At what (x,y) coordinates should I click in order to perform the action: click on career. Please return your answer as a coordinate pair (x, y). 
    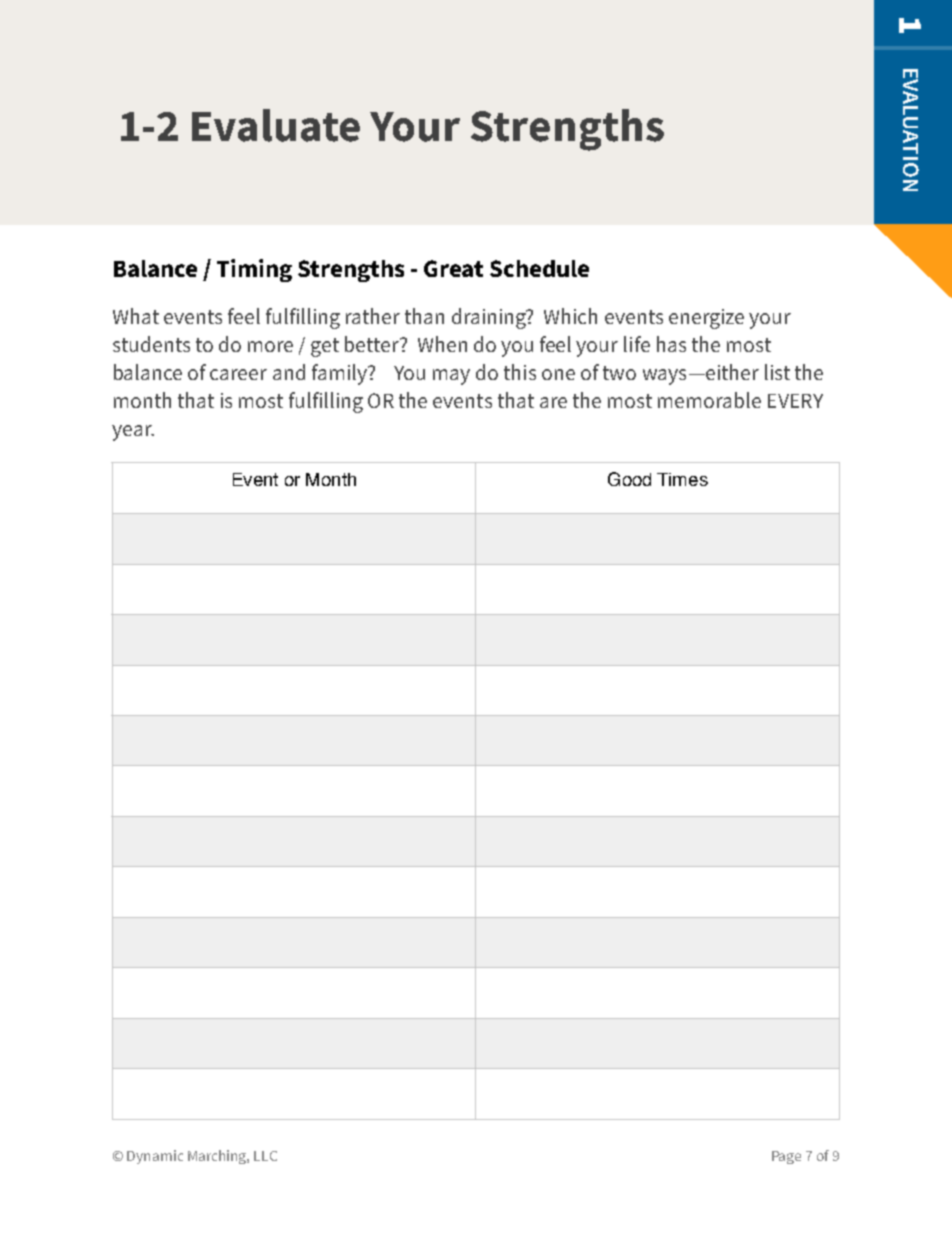
    Looking at the image, I should click on (238, 374).
